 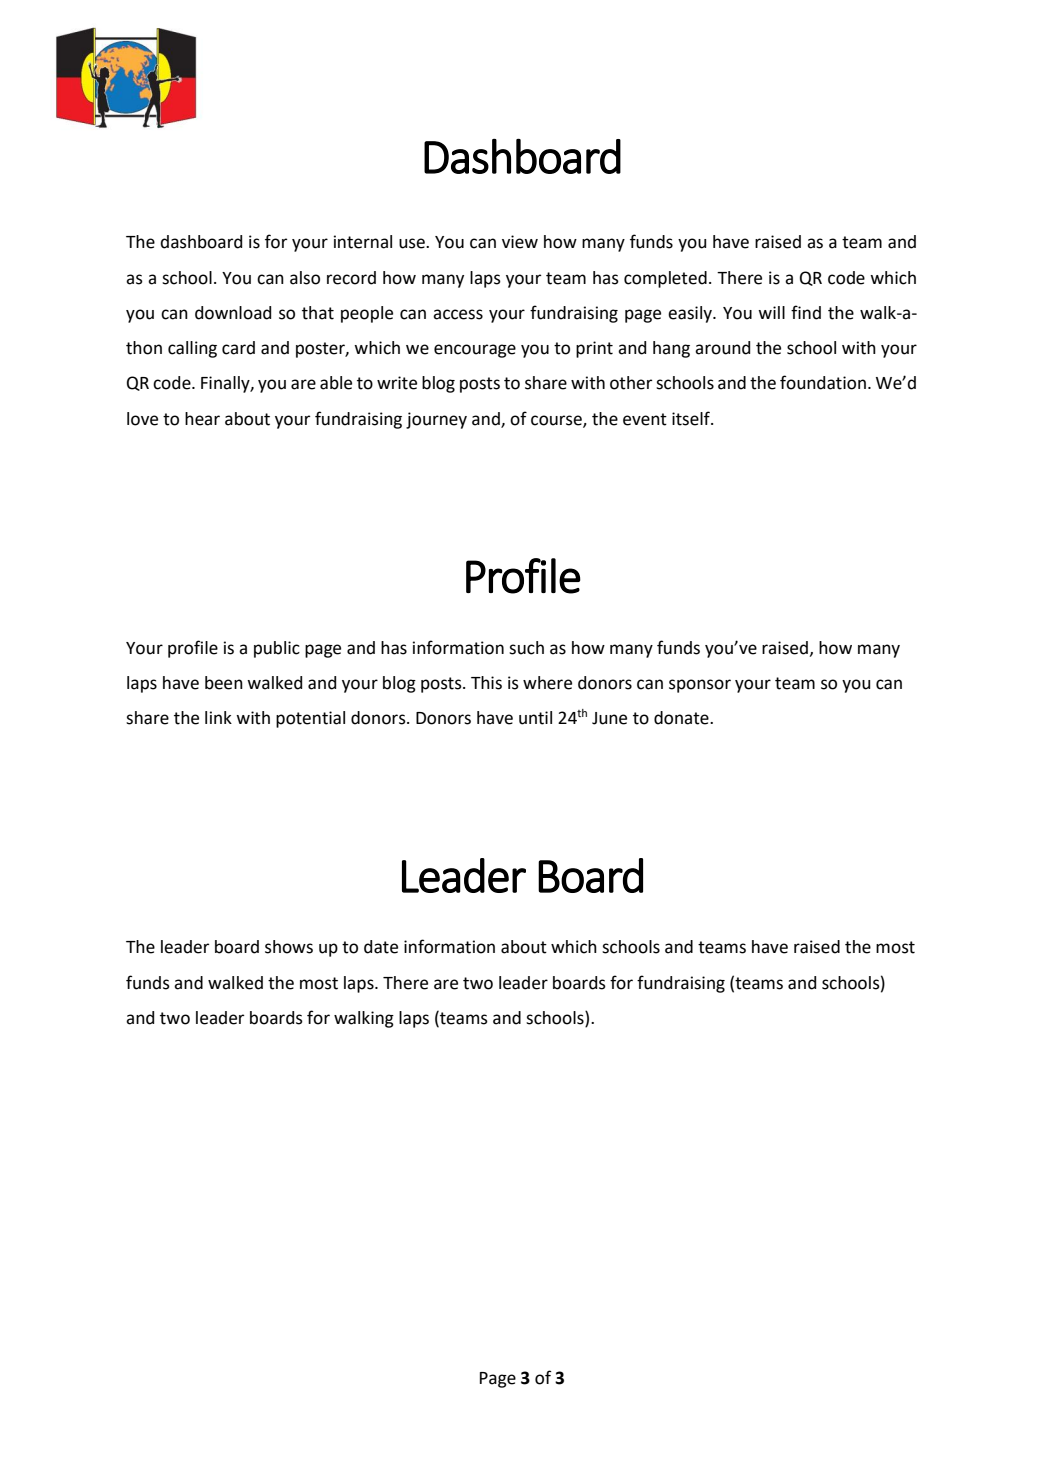 I want to click on link, so click(x=218, y=717).
